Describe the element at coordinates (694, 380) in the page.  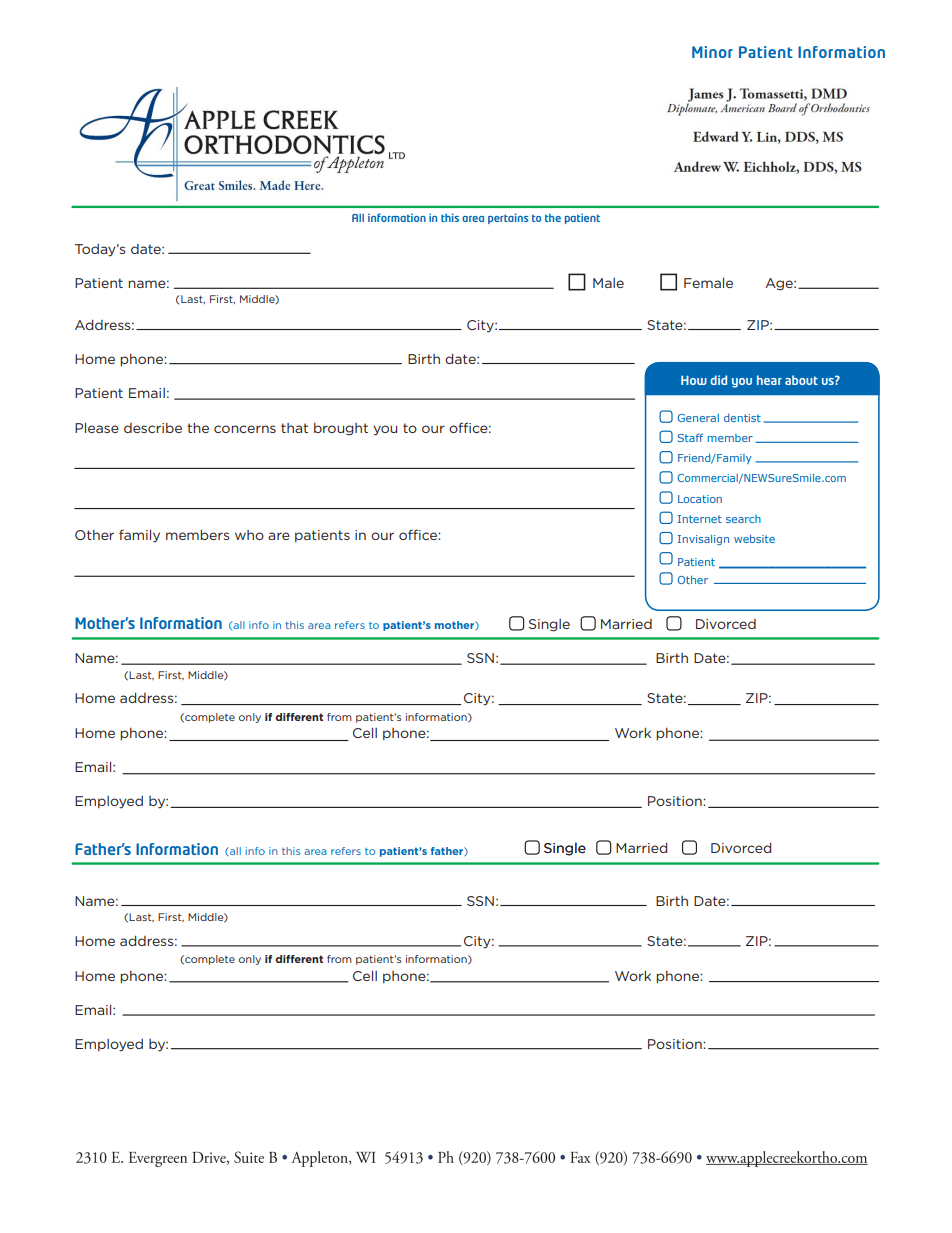
I see `How` at that location.
